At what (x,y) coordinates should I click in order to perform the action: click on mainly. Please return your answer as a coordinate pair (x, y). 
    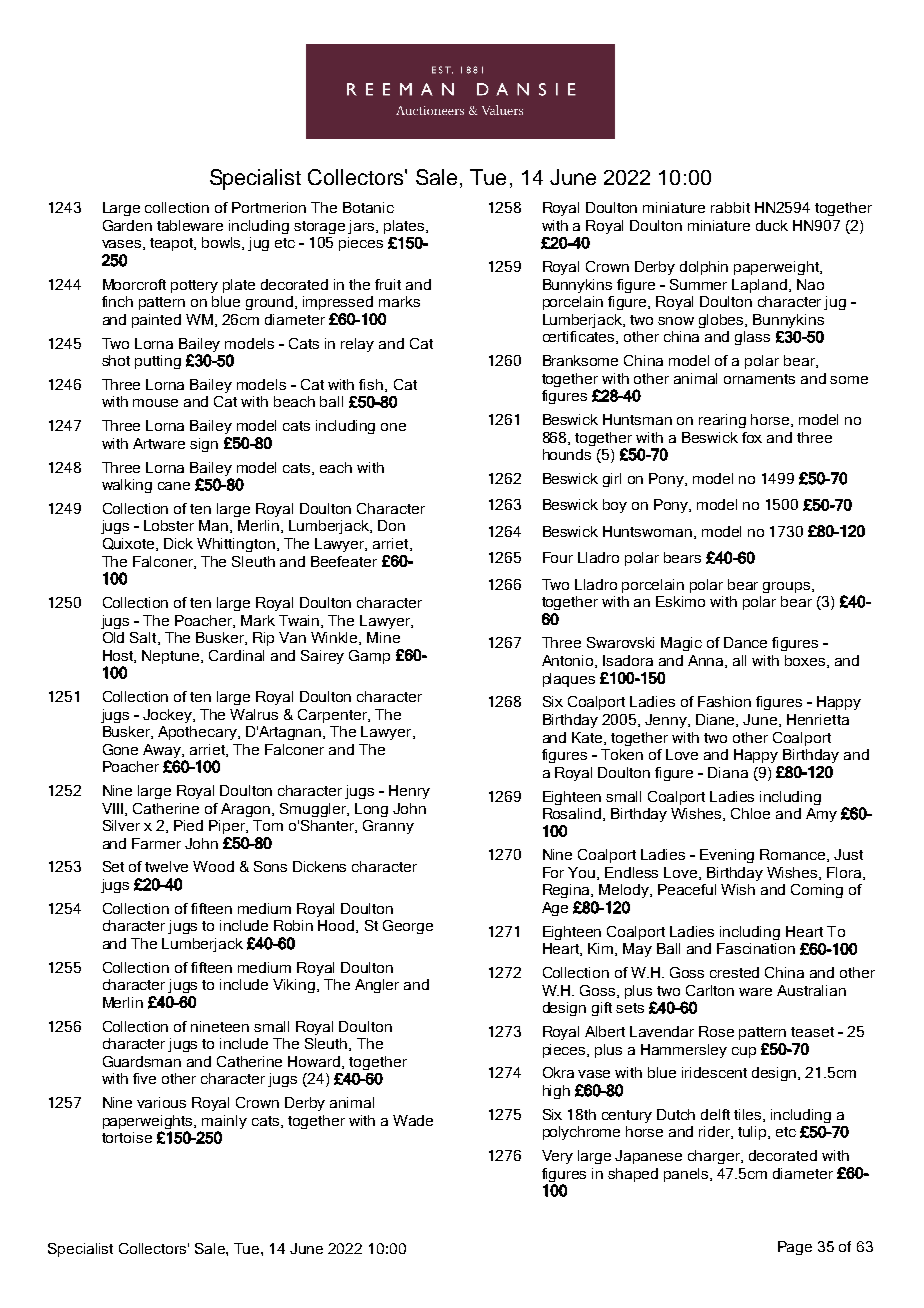
    Looking at the image, I should click on (224, 1122).
